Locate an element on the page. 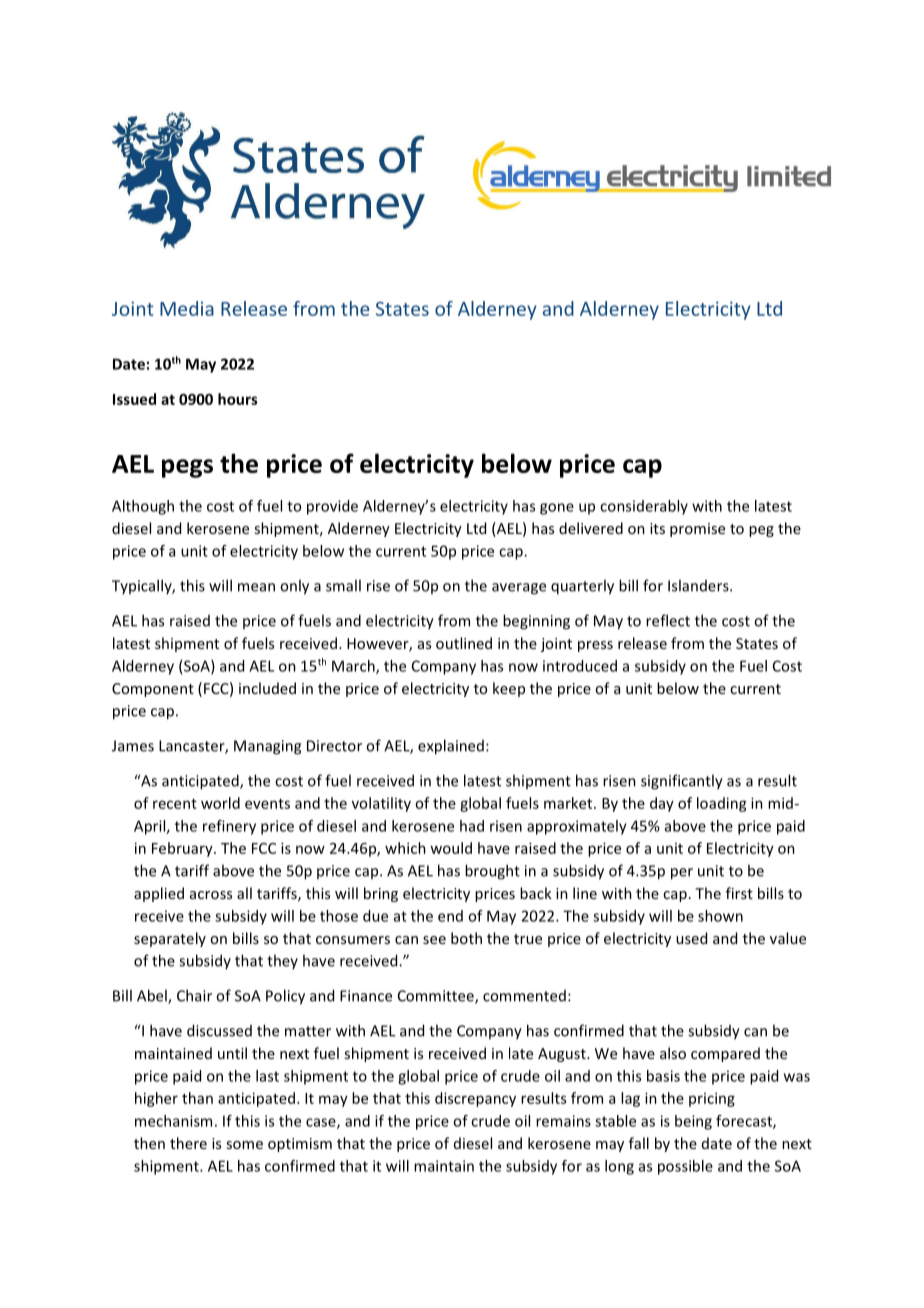 The height and width of the document is (1308, 924). used is located at coordinates (691, 938).
